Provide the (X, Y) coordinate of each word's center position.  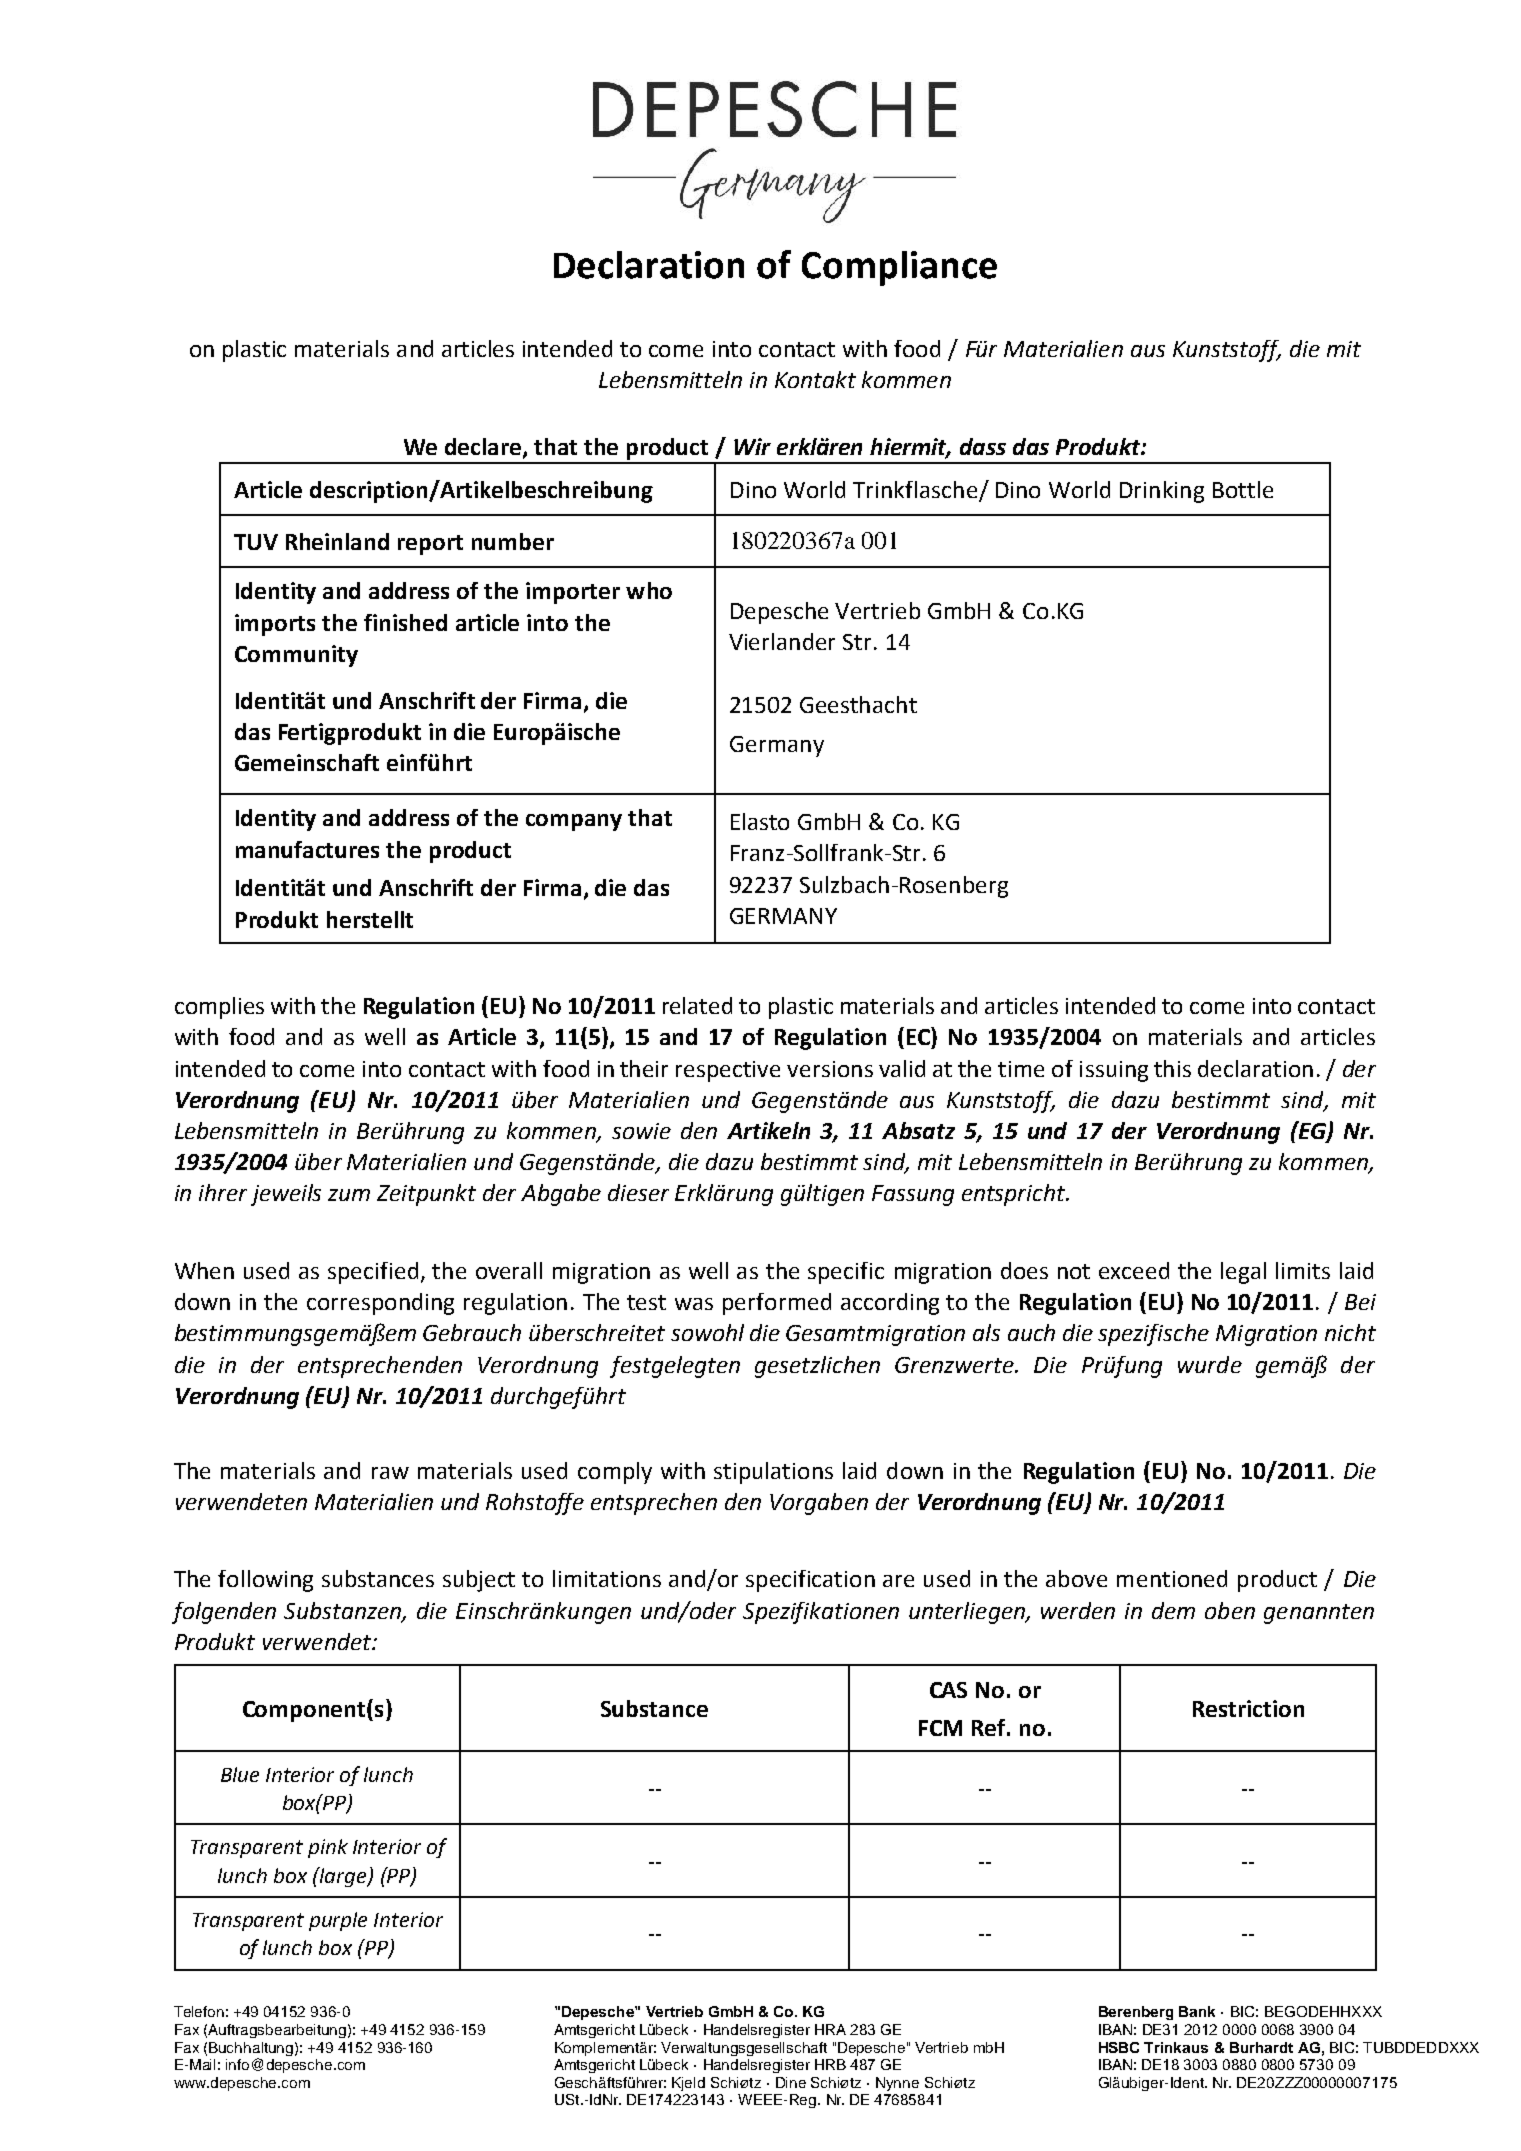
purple (338, 1921)
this (1172, 1068)
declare (484, 448)
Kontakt (815, 379)
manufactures (307, 849)
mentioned (1172, 1578)
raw (390, 1473)
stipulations (773, 1473)
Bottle (1243, 489)
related (697, 1005)
